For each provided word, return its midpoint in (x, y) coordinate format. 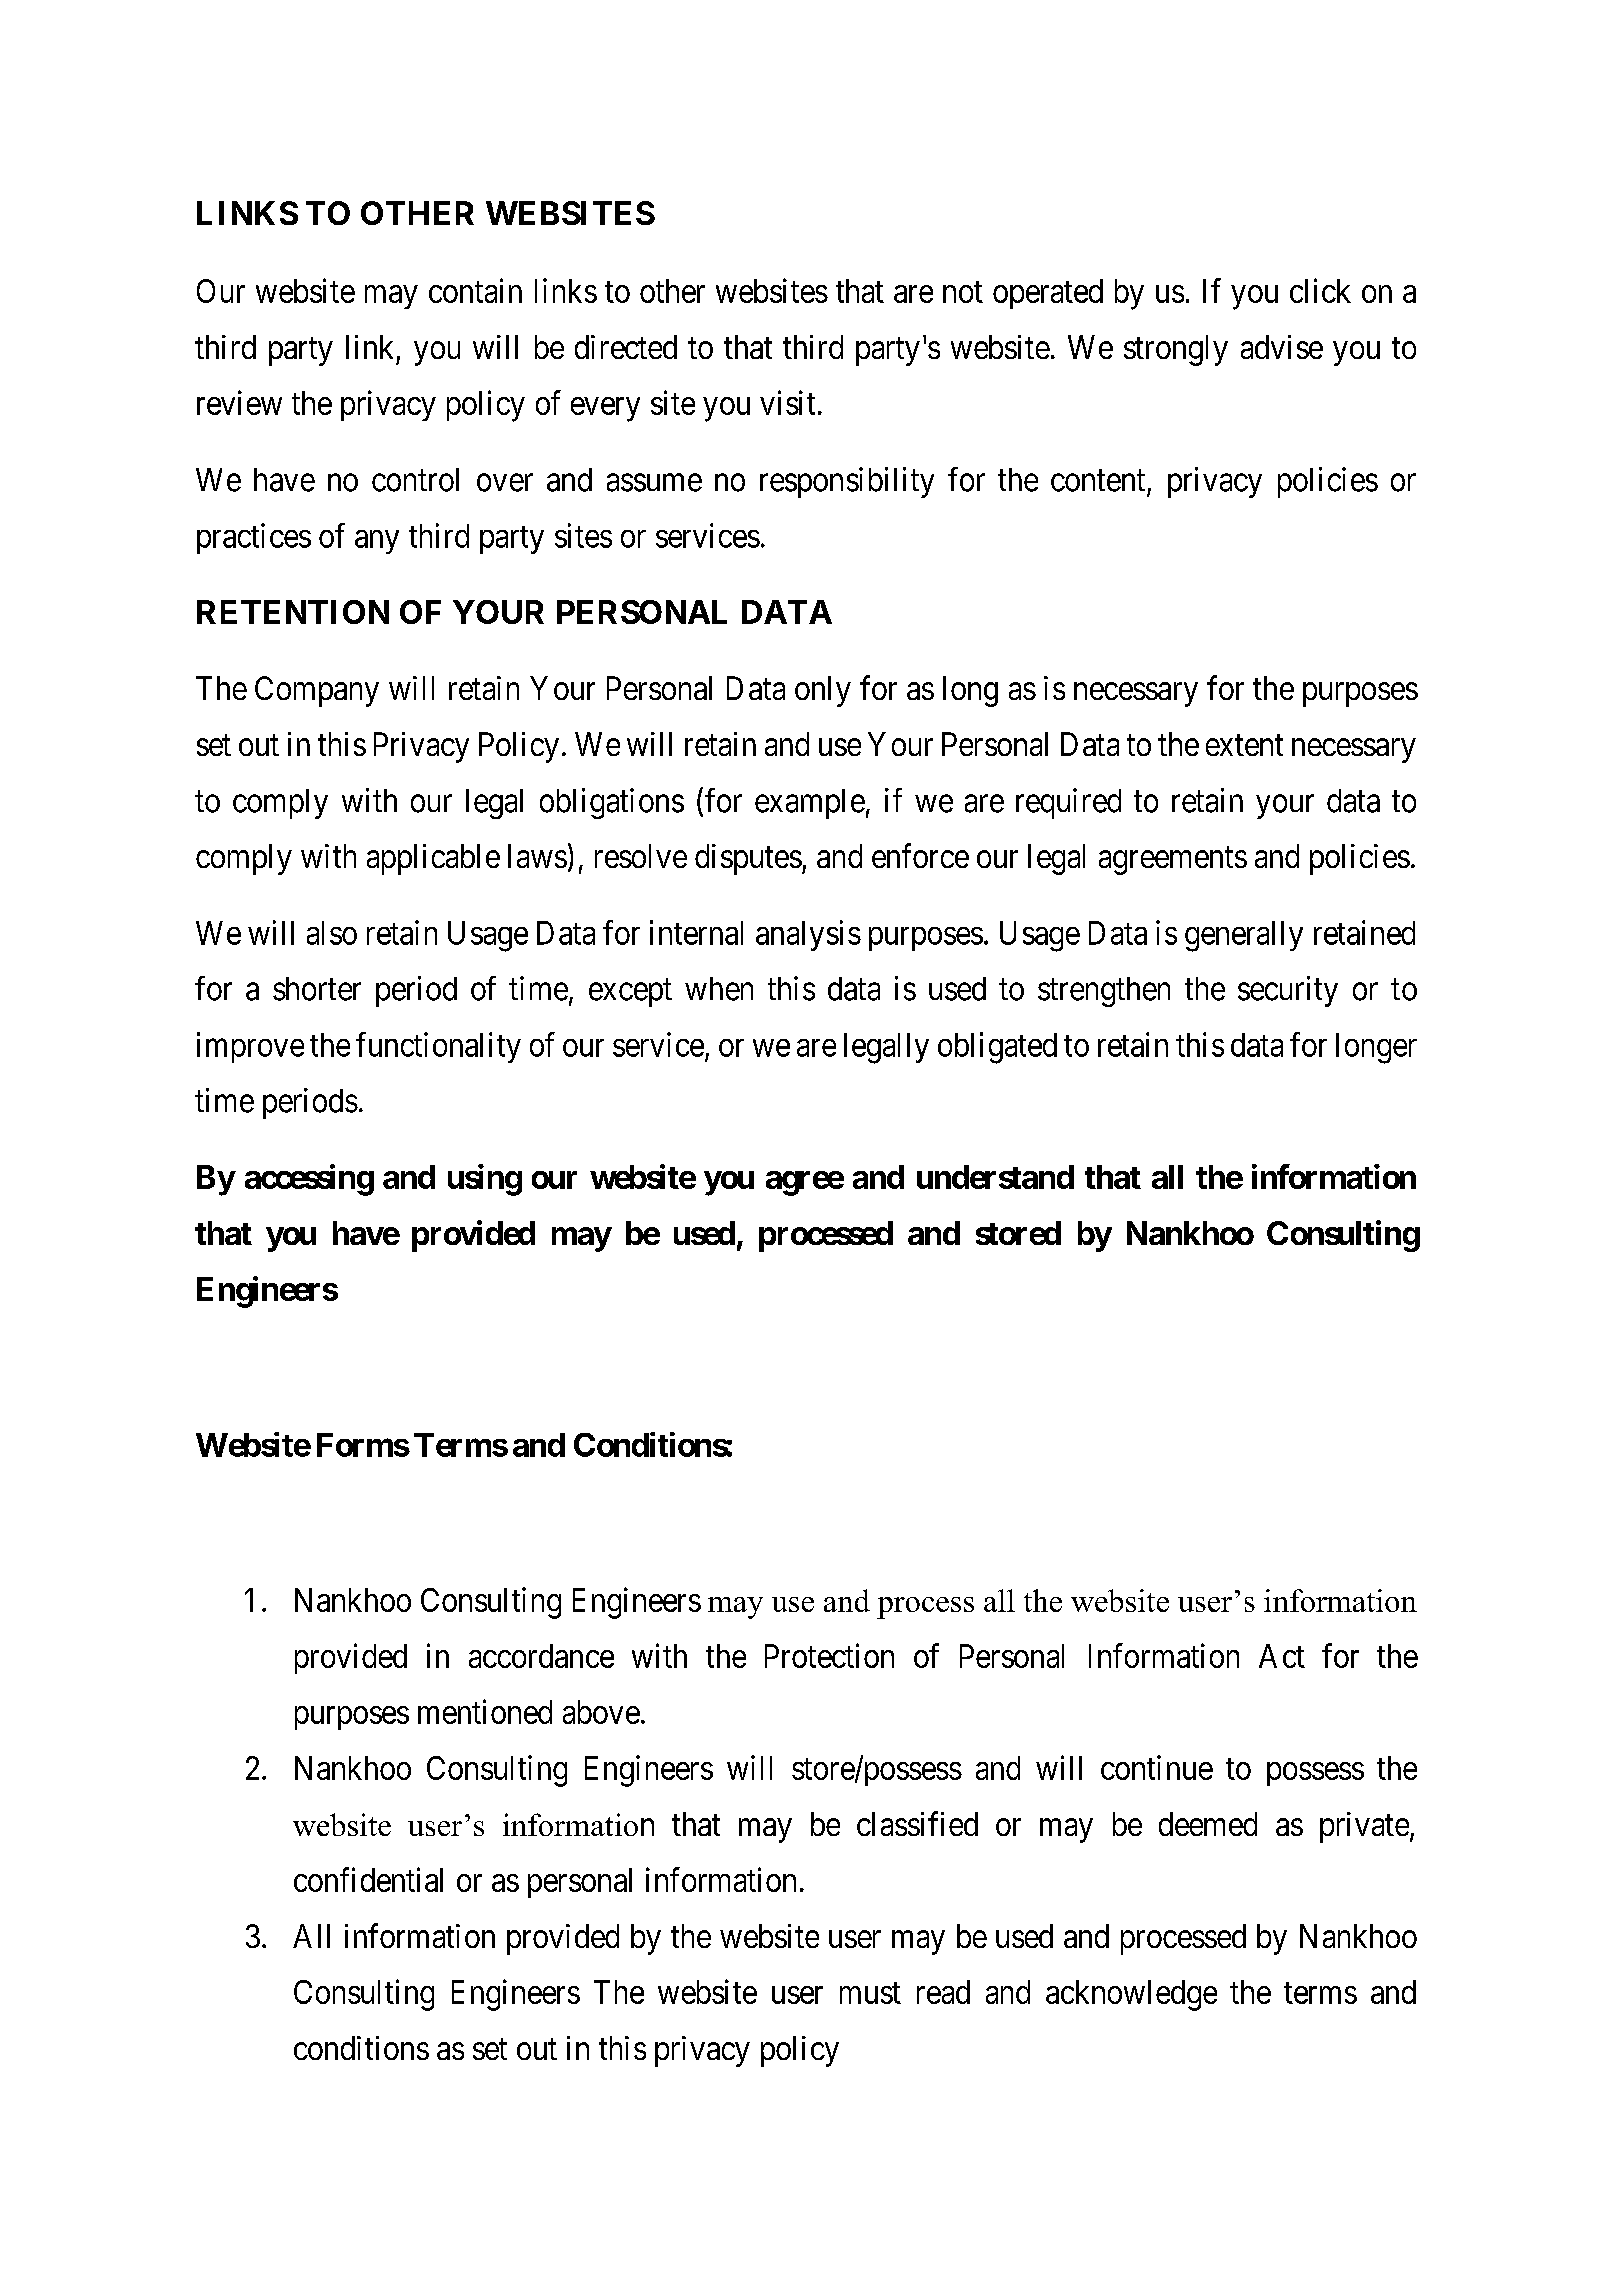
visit (787, 402)
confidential (368, 1879)
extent (1244, 745)
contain (475, 290)
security (1288, 991)
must (870, 1993)
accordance (541, 1656)
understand (995, 1177)
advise (1282, 347)
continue (1157, 1767)
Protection (829, 1655)
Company (317, 691)
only (823, 691)
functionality (438, 1047)
